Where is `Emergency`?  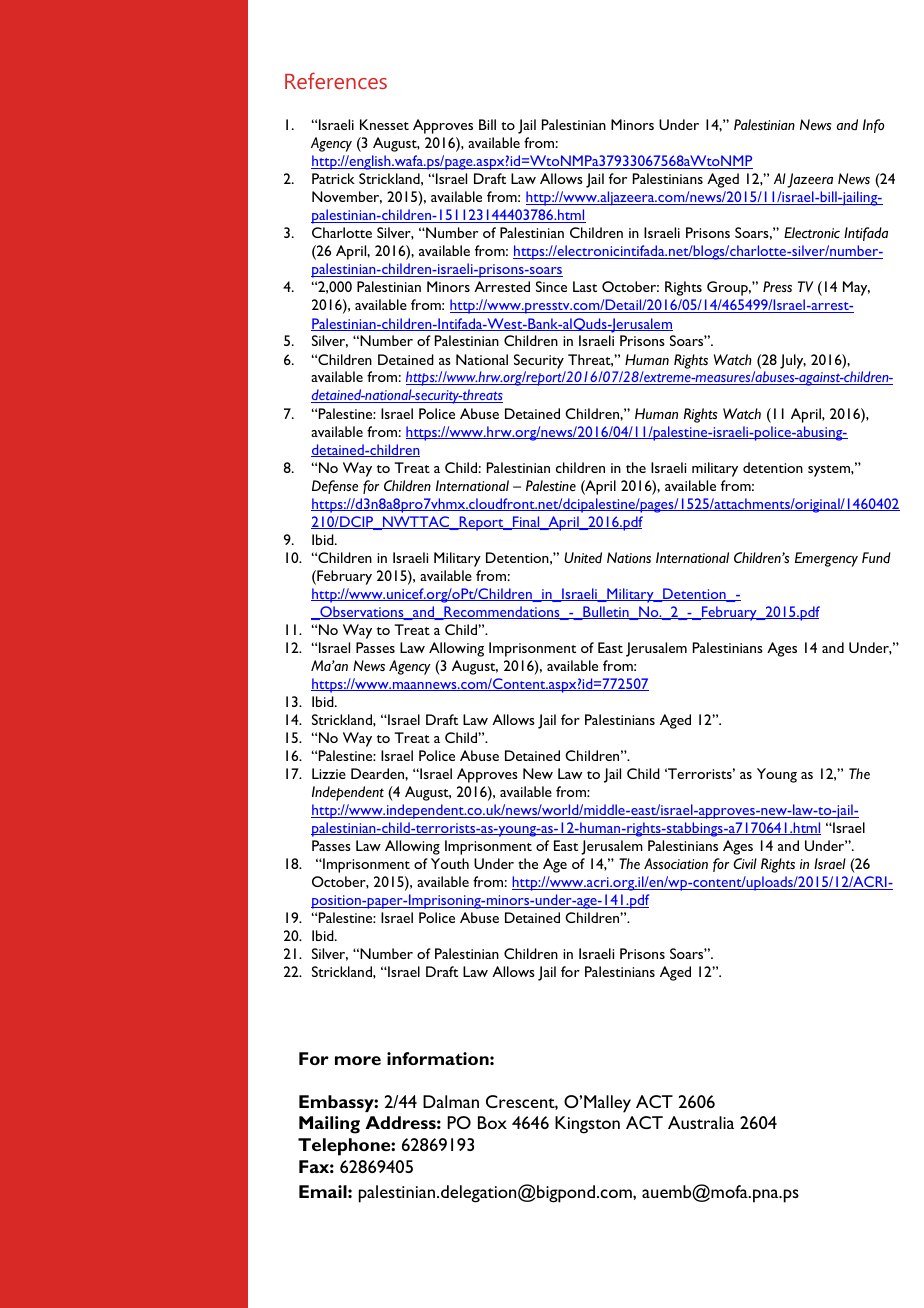 Emergency is located at coordinates (826, 559).
